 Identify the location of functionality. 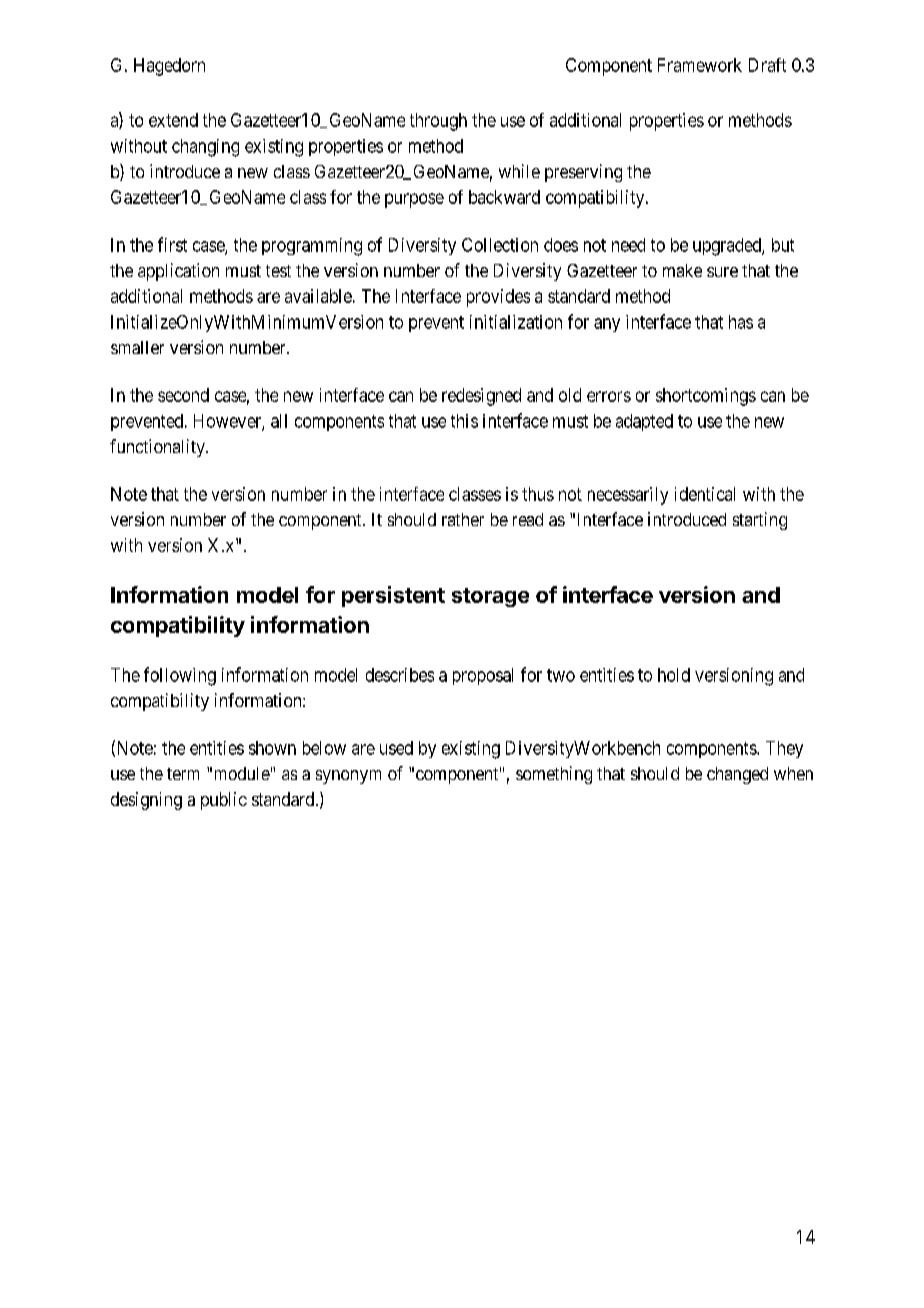
(158, 448).
